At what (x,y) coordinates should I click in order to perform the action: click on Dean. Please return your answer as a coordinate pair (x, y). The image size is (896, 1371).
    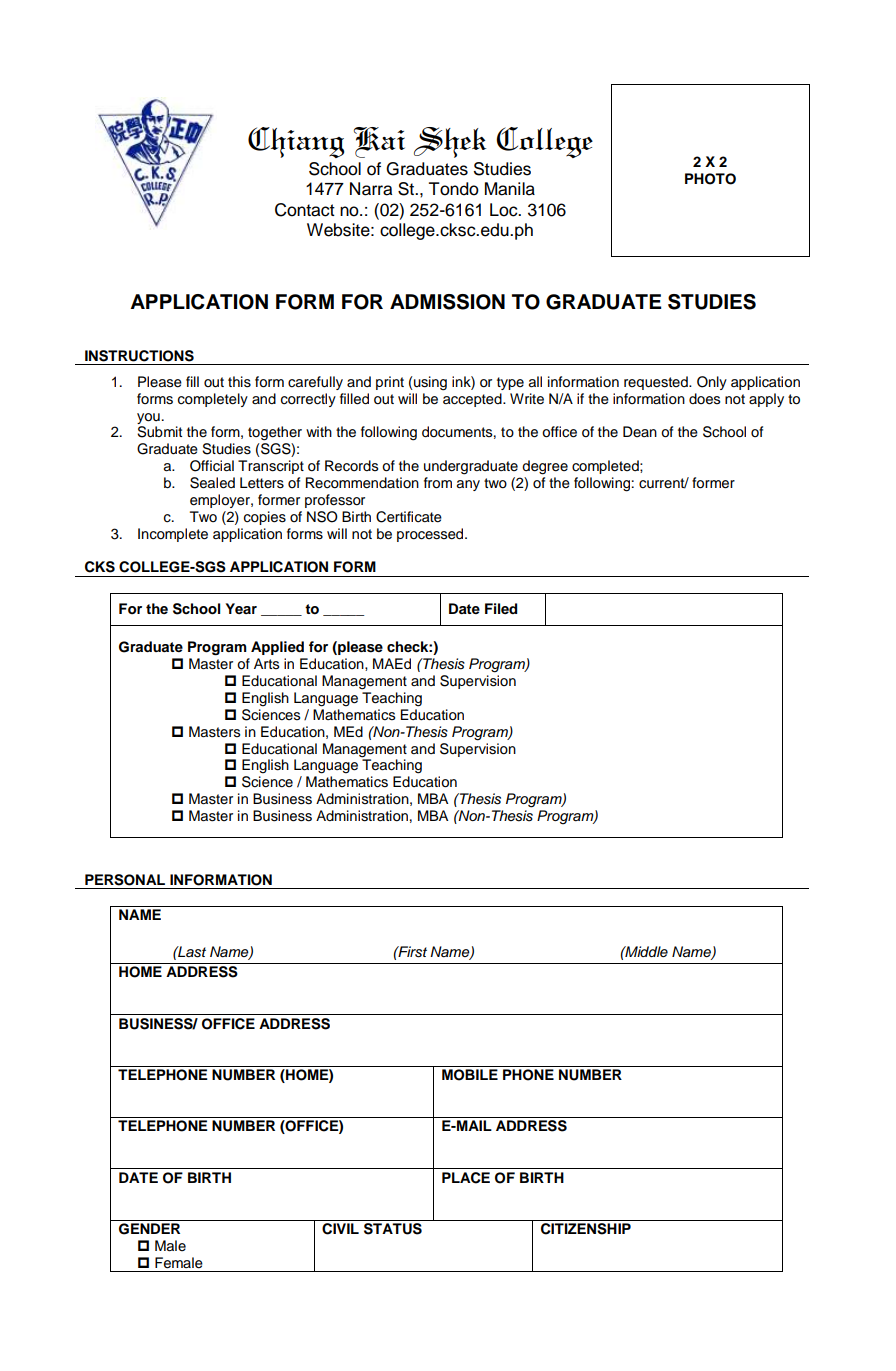
    Looking at the image, I should click on (640, 431).
